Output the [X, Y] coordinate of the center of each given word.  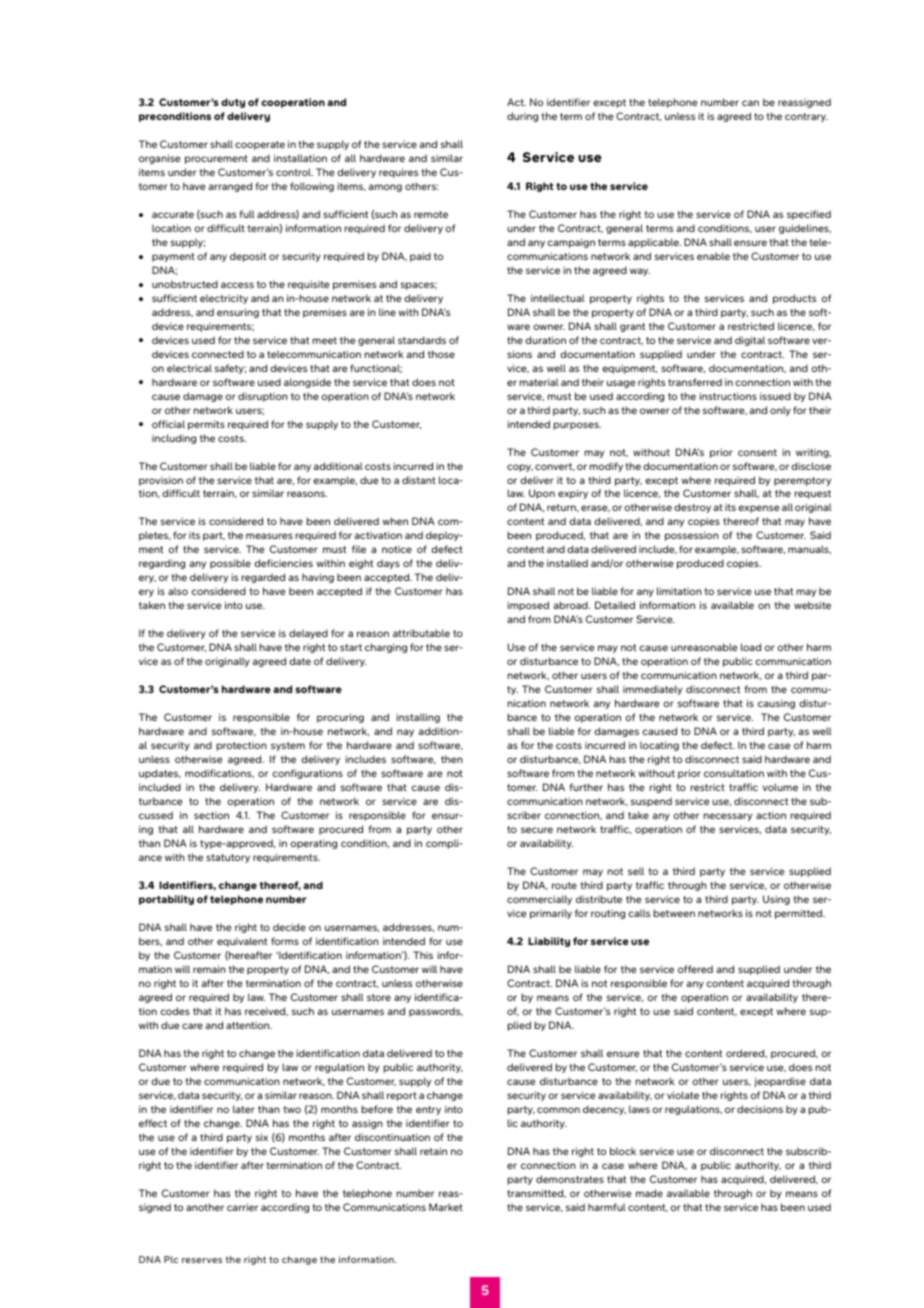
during [522, 117]
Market [446, 1207]
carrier [242, 1207]
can [750, 103]
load [751, 647]
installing [418, 718]
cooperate [260, 145]
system [288, 746]
